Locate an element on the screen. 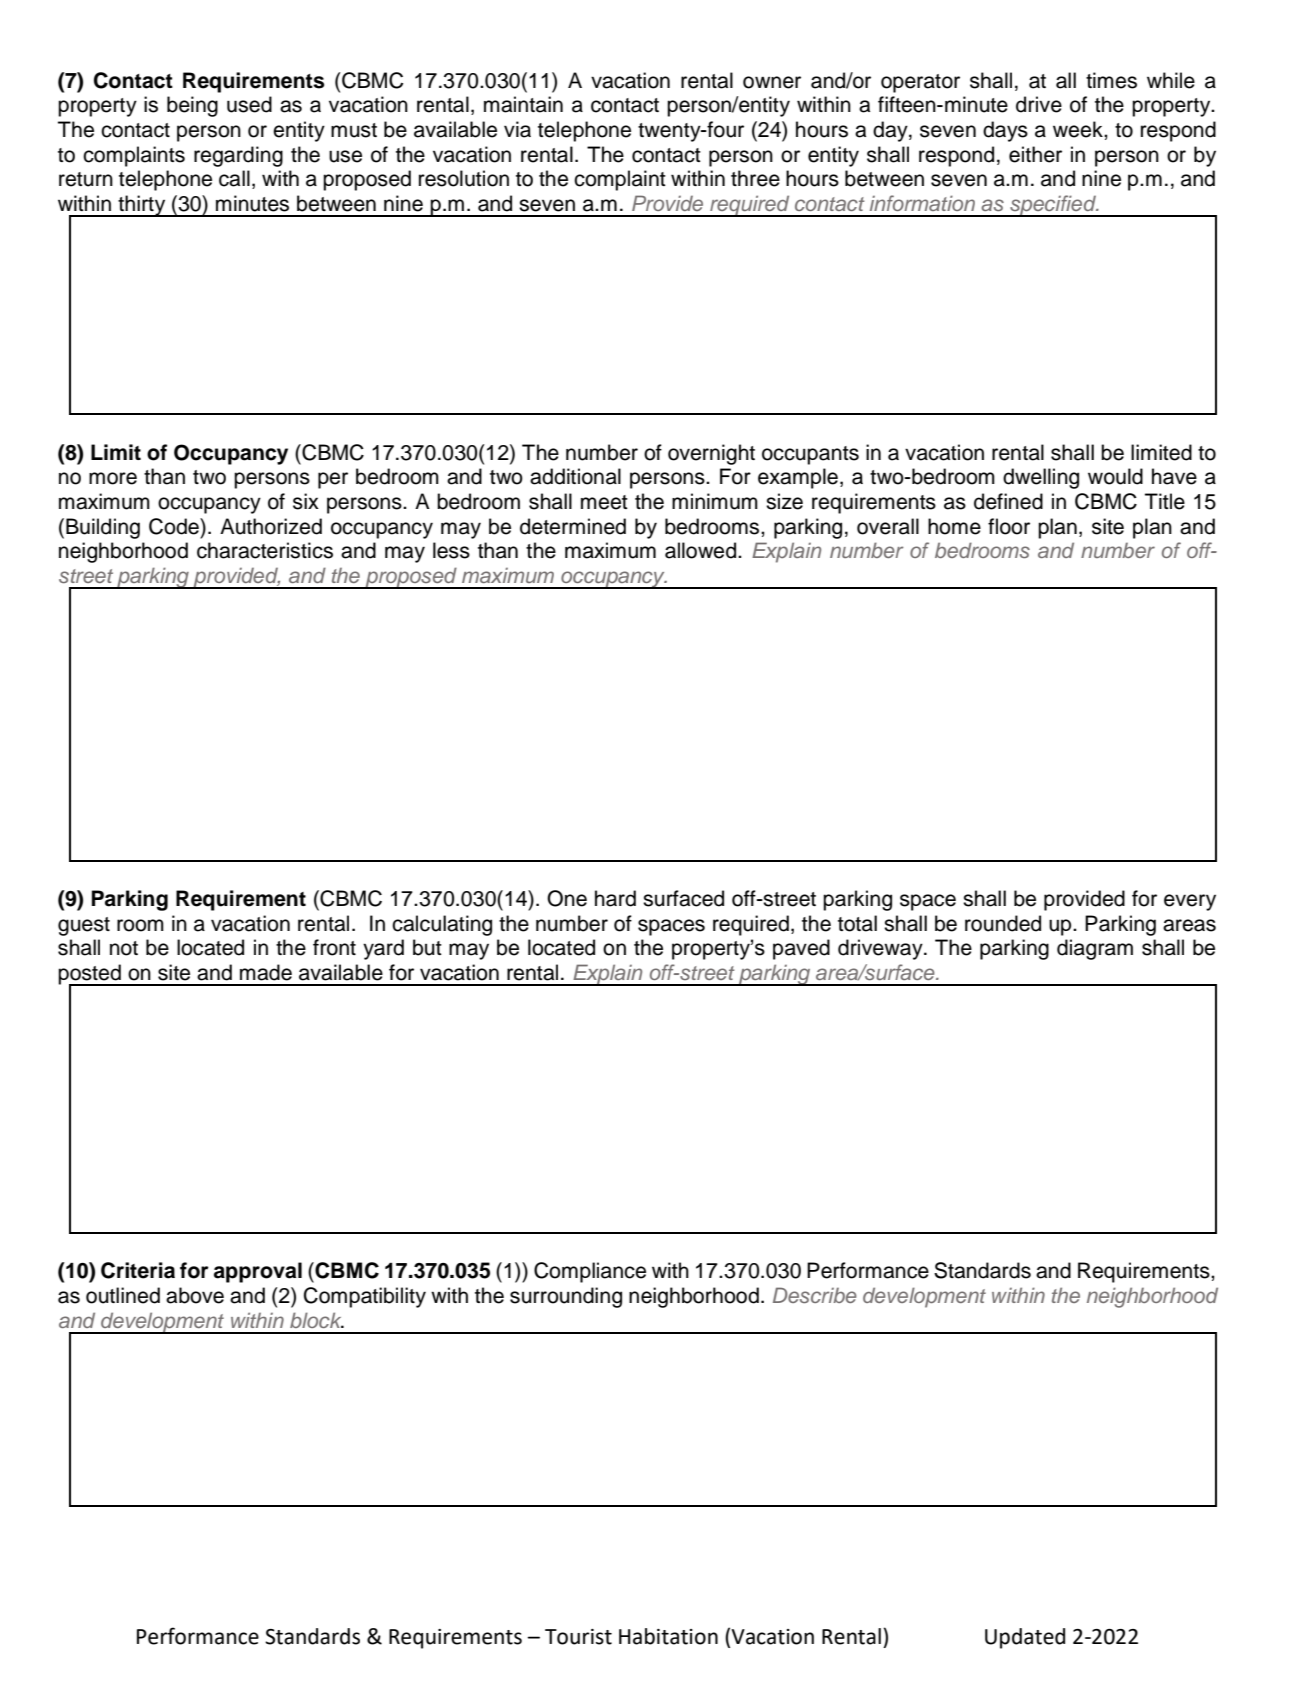 This screenshot has width=1313, height=1699. not is located at coordinates (124, 948).
